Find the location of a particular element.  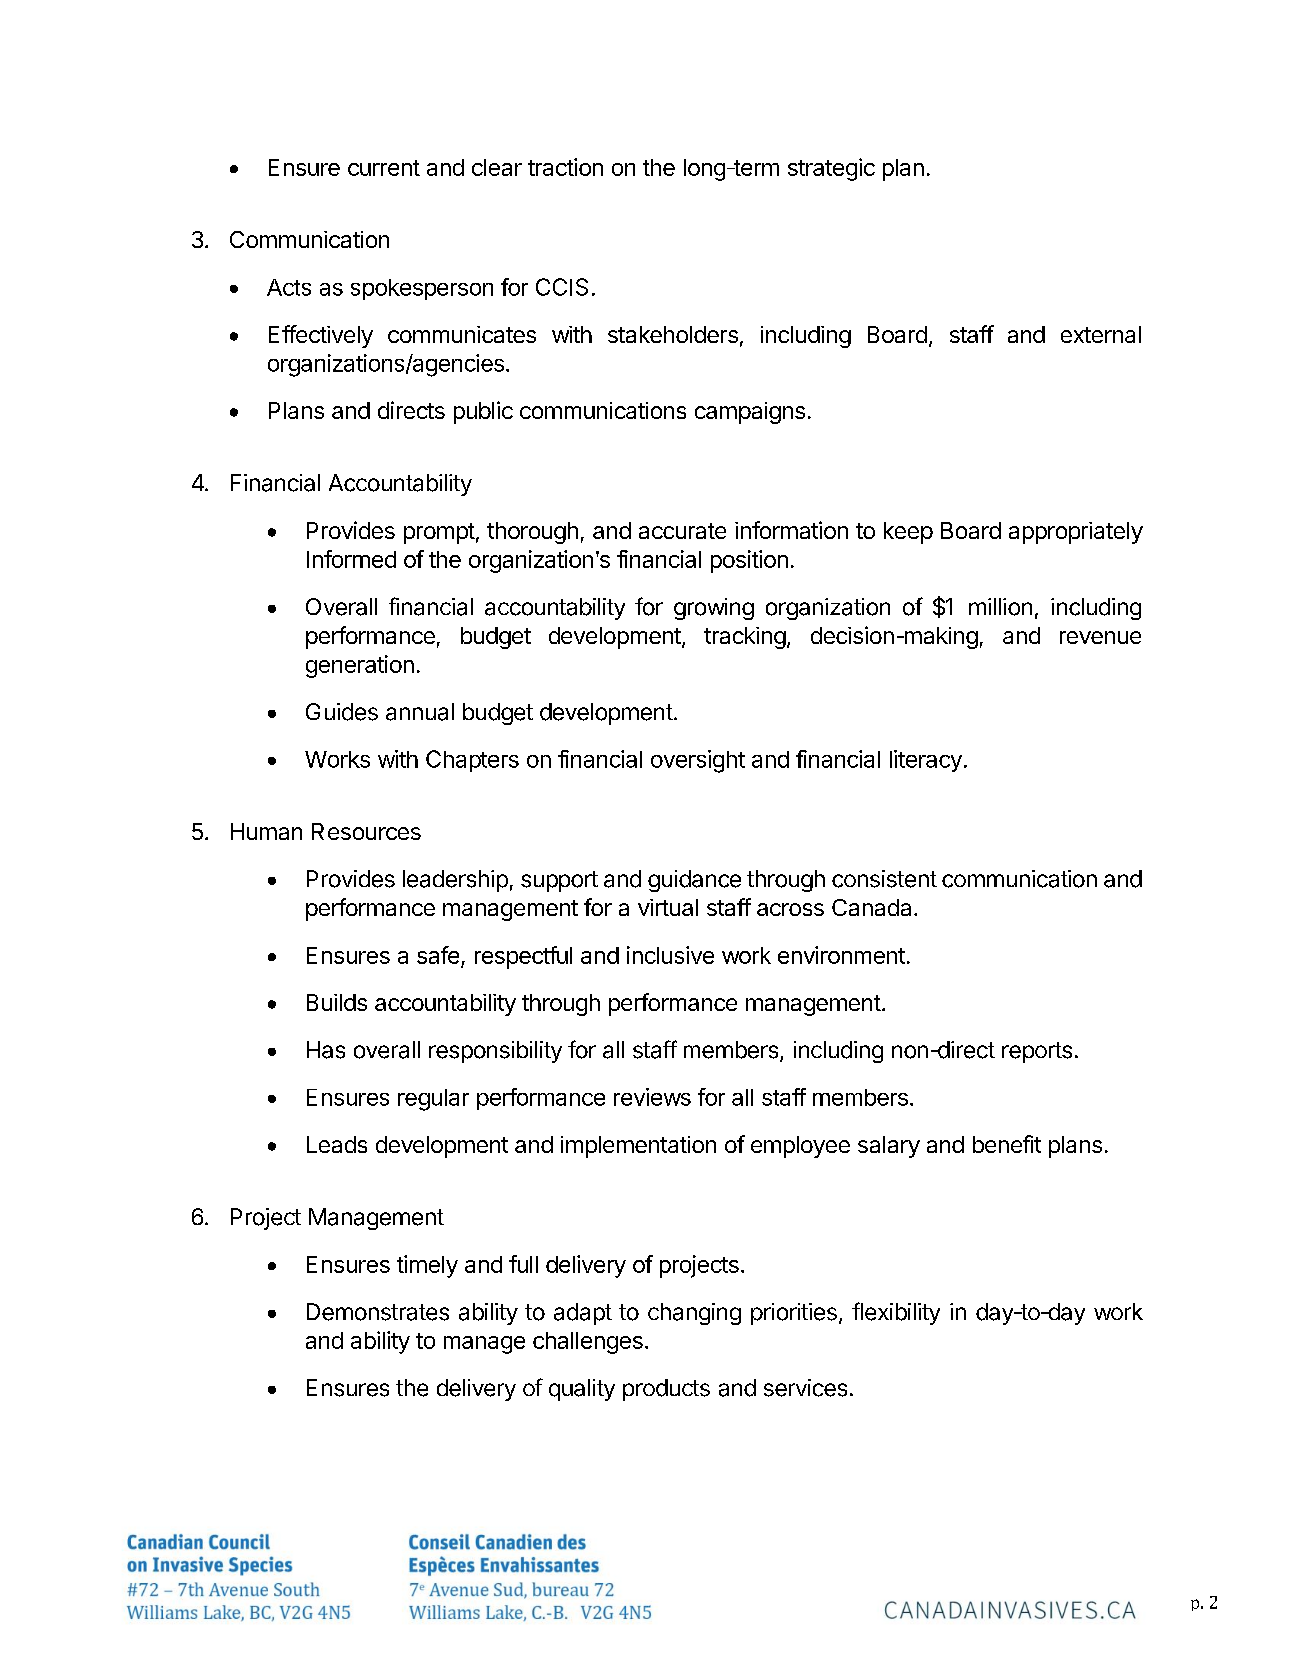

Resources is located at coordinates (366, 831).
